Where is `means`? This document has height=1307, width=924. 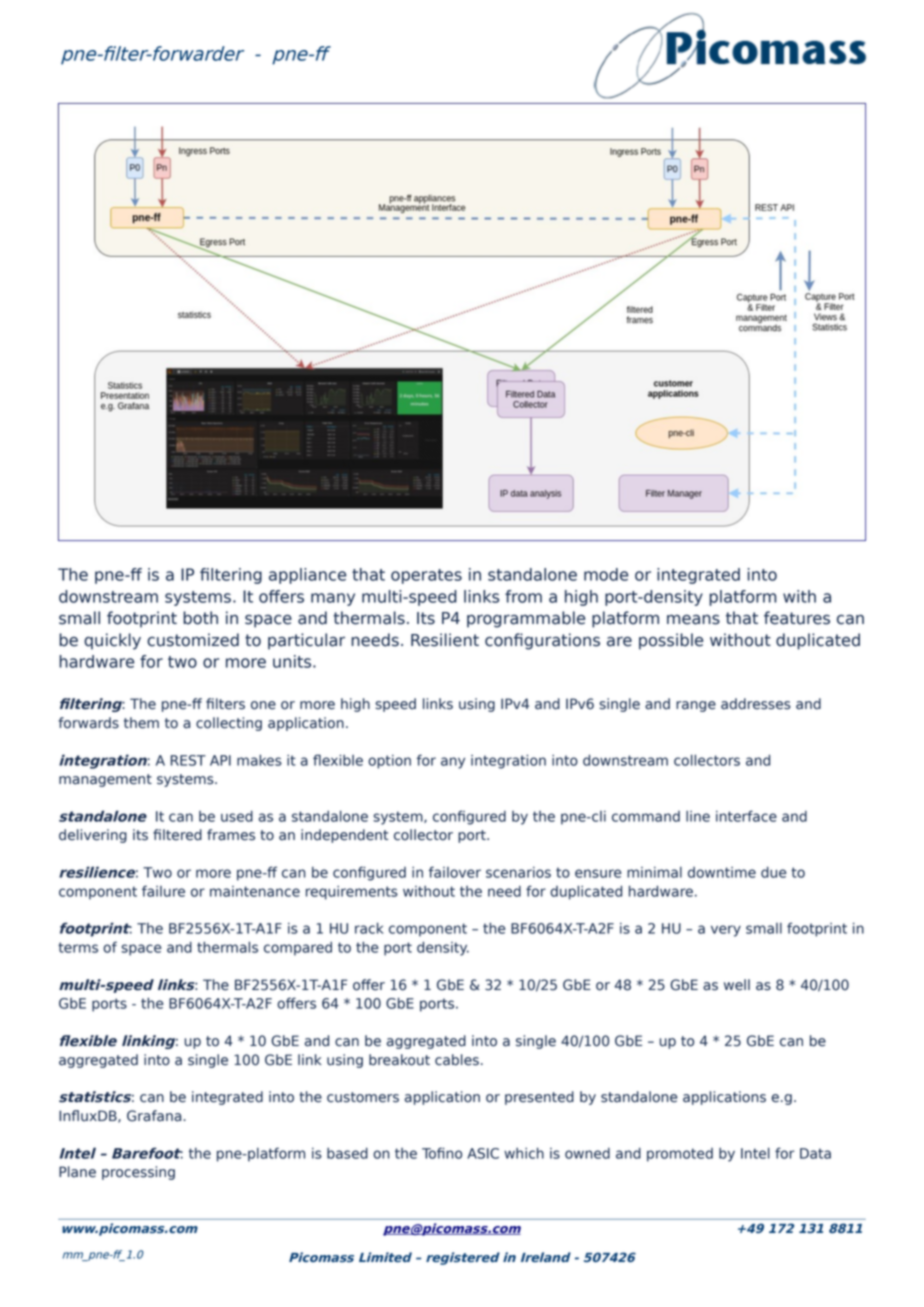
means is located at coordinates (693, 620).
